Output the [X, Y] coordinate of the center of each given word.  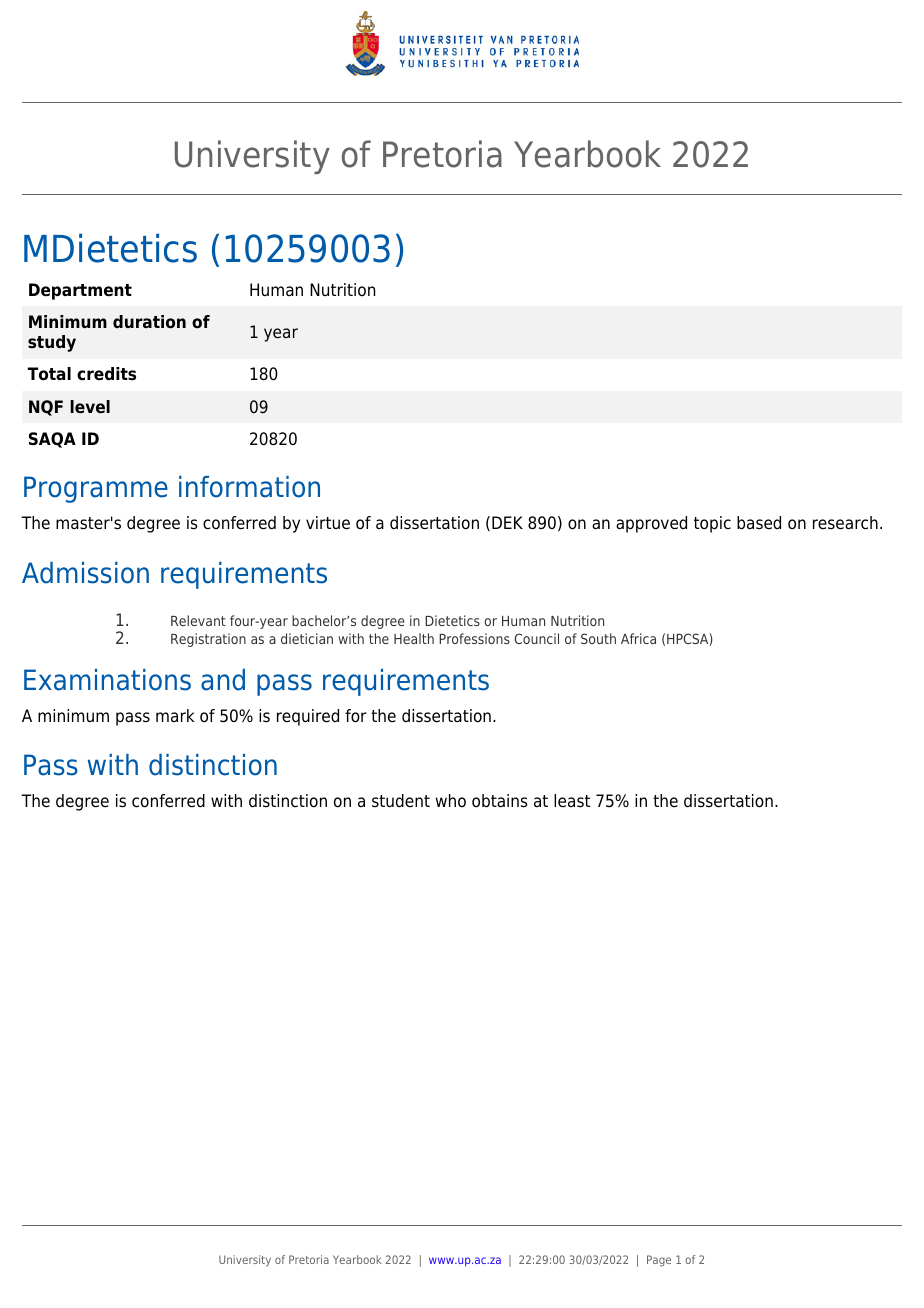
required [308, 717]
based [759, 523]
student [401, 801]
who [451, 801]
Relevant [198, 620]
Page [659, 1261]
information [249, 487]
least [572, 801]
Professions [474, 638]
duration [149, 322]
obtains [500, 801]
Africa [638, 638]
